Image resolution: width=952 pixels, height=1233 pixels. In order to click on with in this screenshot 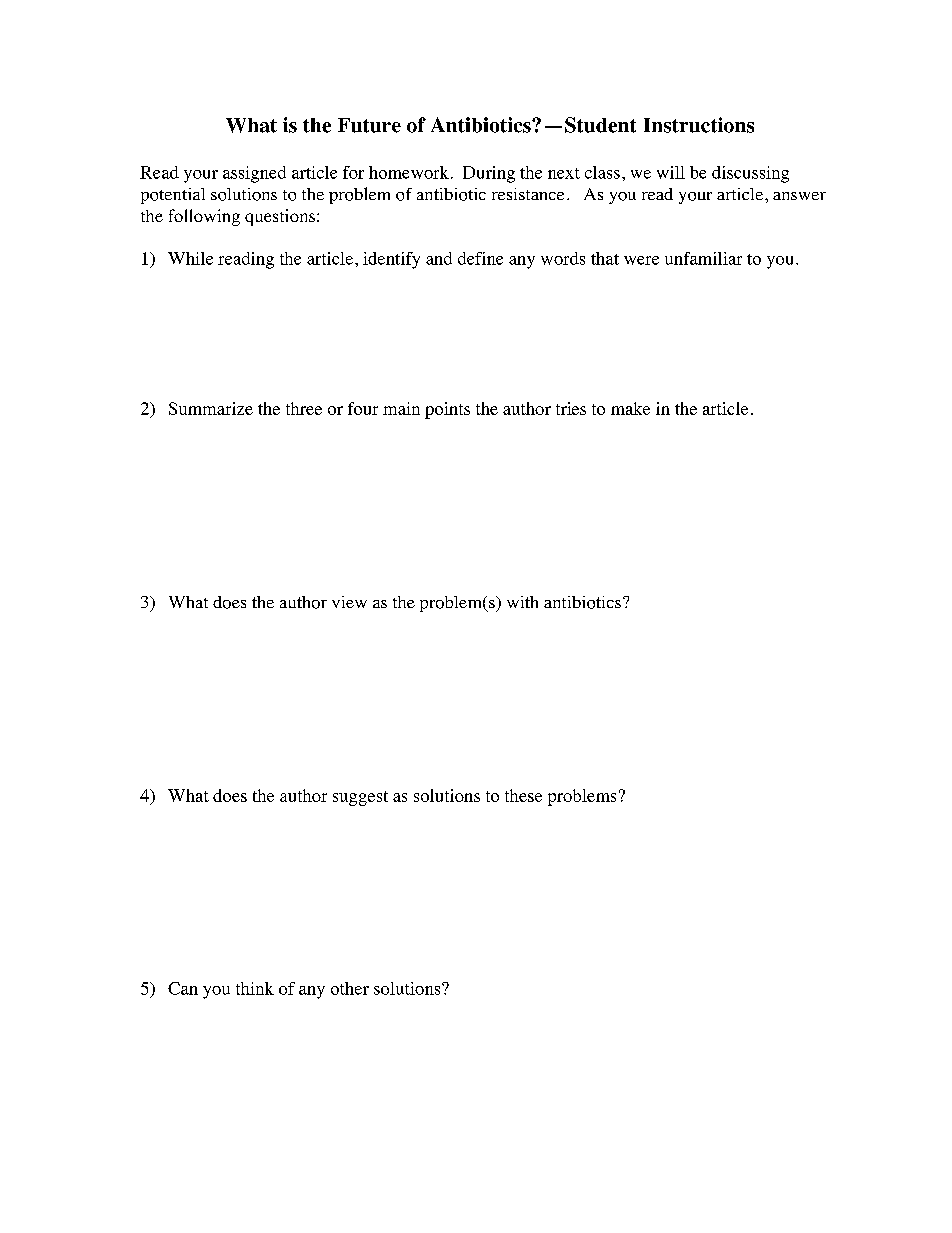, I will do `click(522, 602)`.
